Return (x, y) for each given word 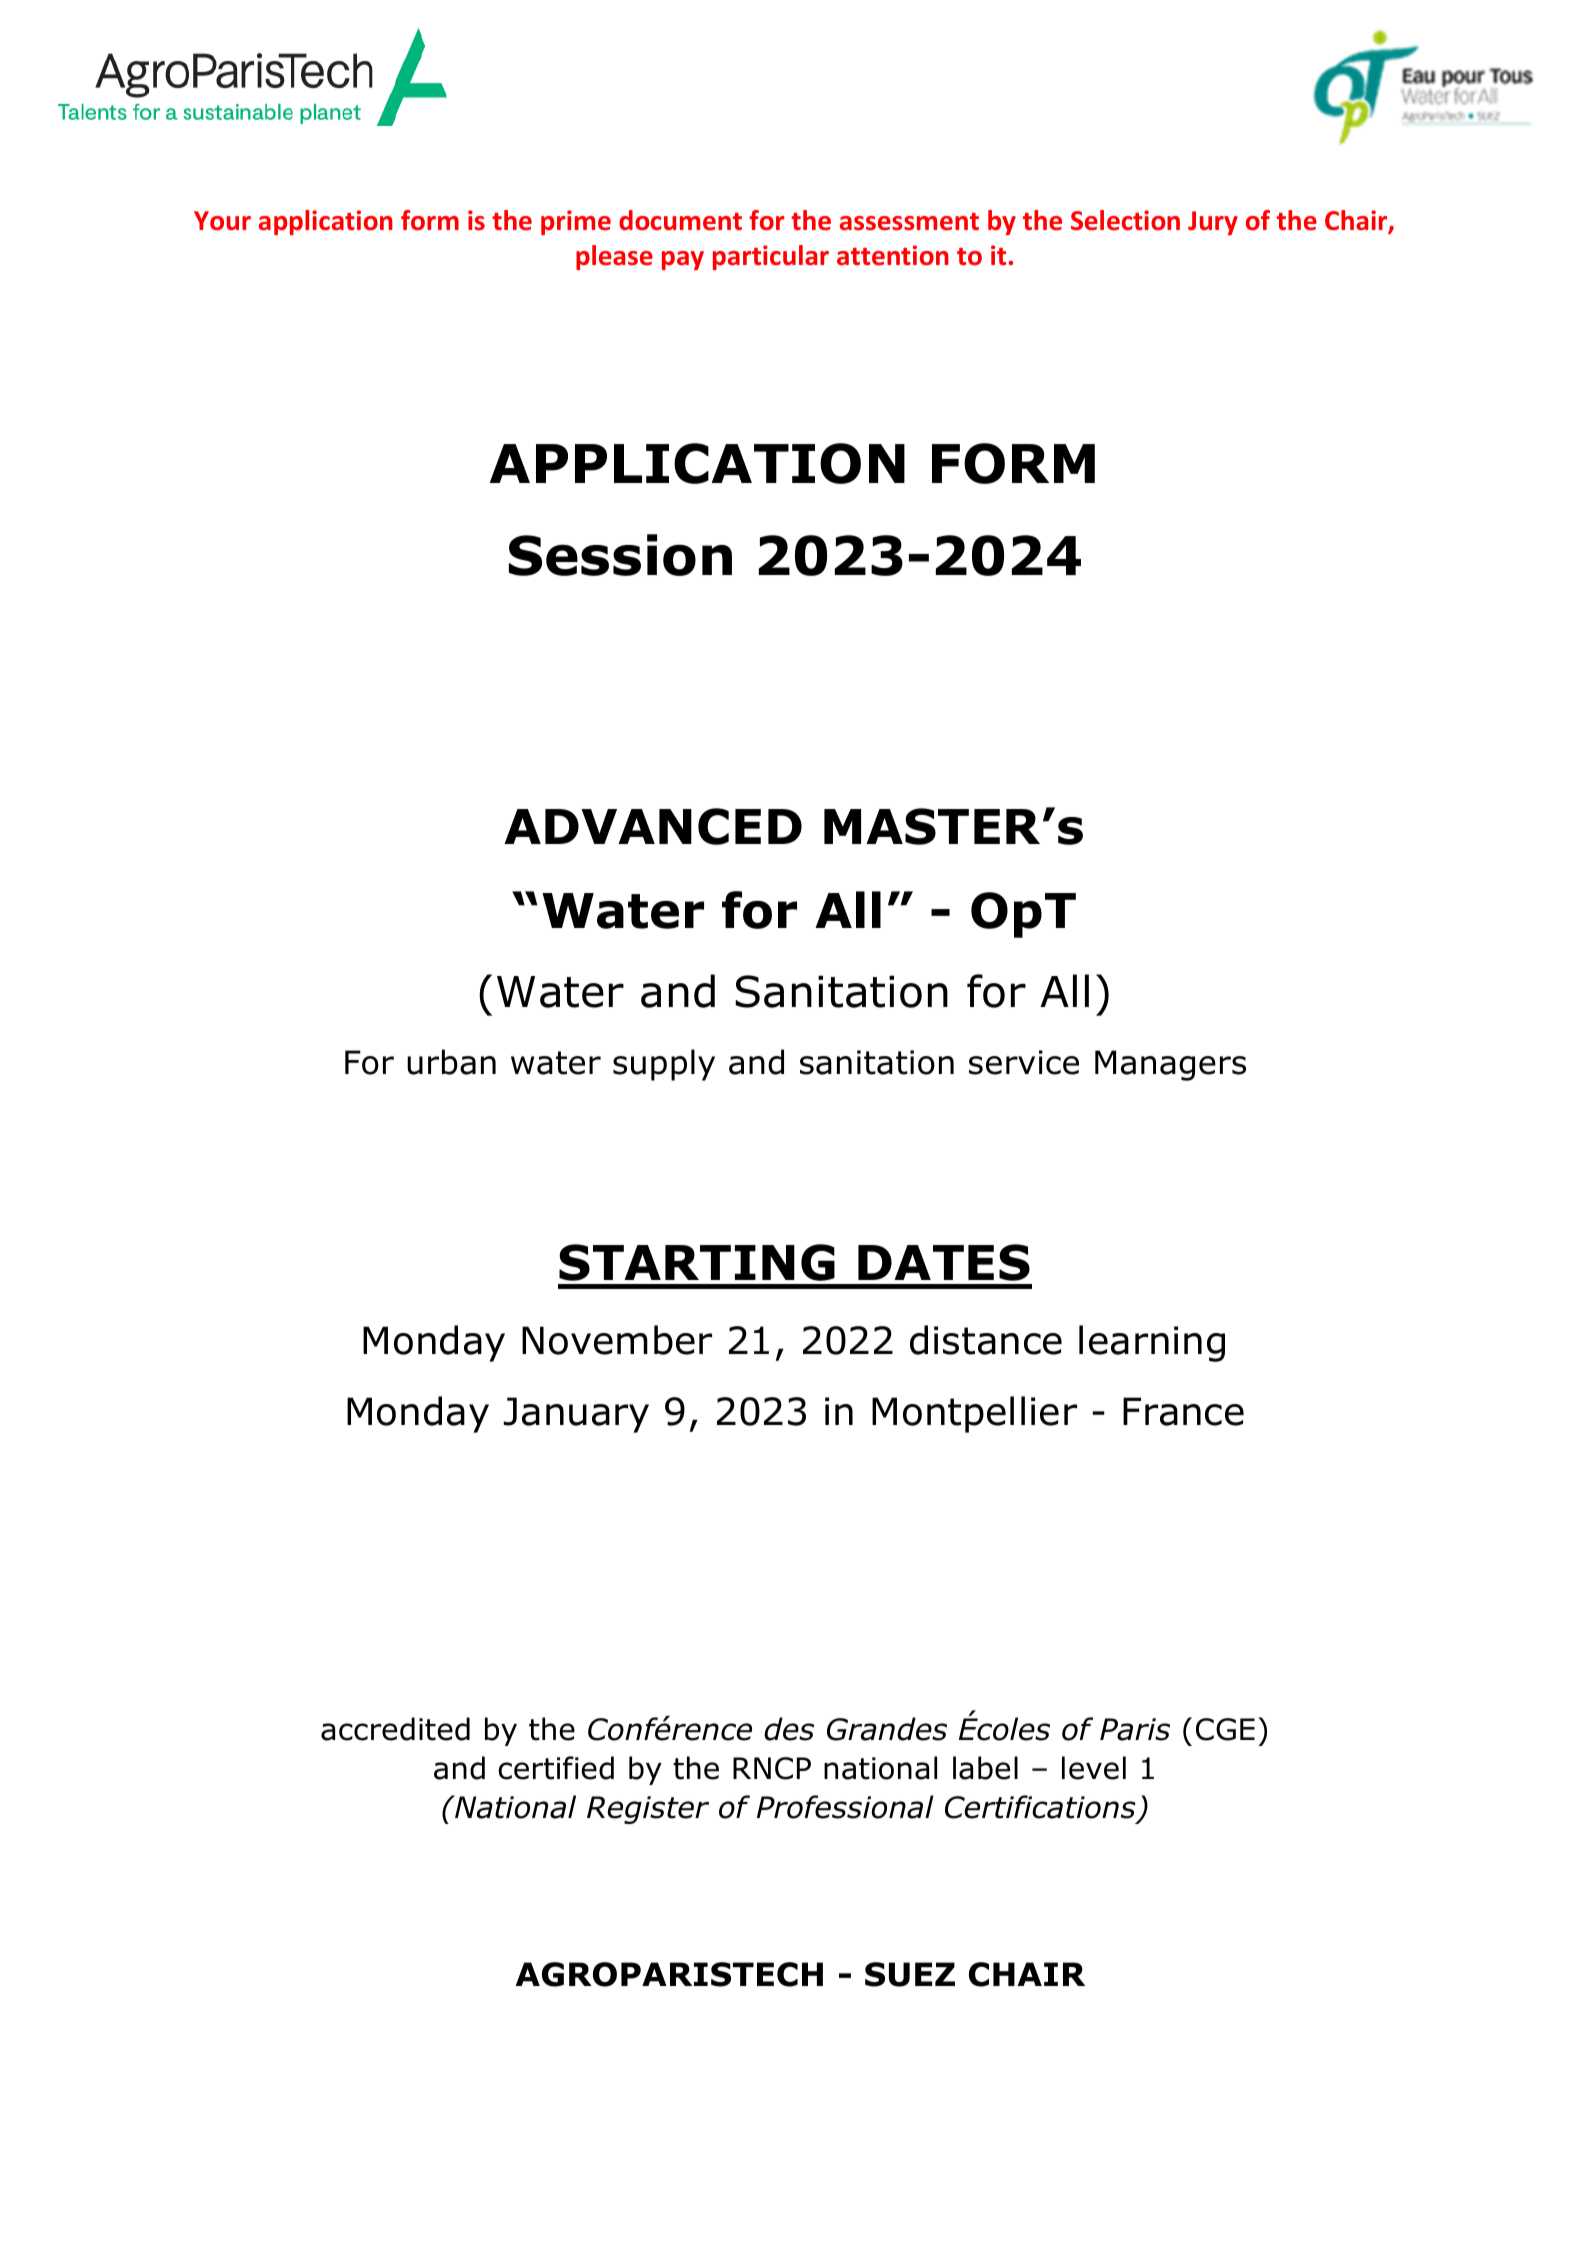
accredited (395, 1729)
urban (451, 1062)
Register (648, 1810)
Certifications (1040, 1807)
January (576, 1415)
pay (683, 260)
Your (222, 221)
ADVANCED (653, 826)
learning (1152, 1343)
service (1024, 1062)
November (617, 1340)
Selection (1125, 220)
